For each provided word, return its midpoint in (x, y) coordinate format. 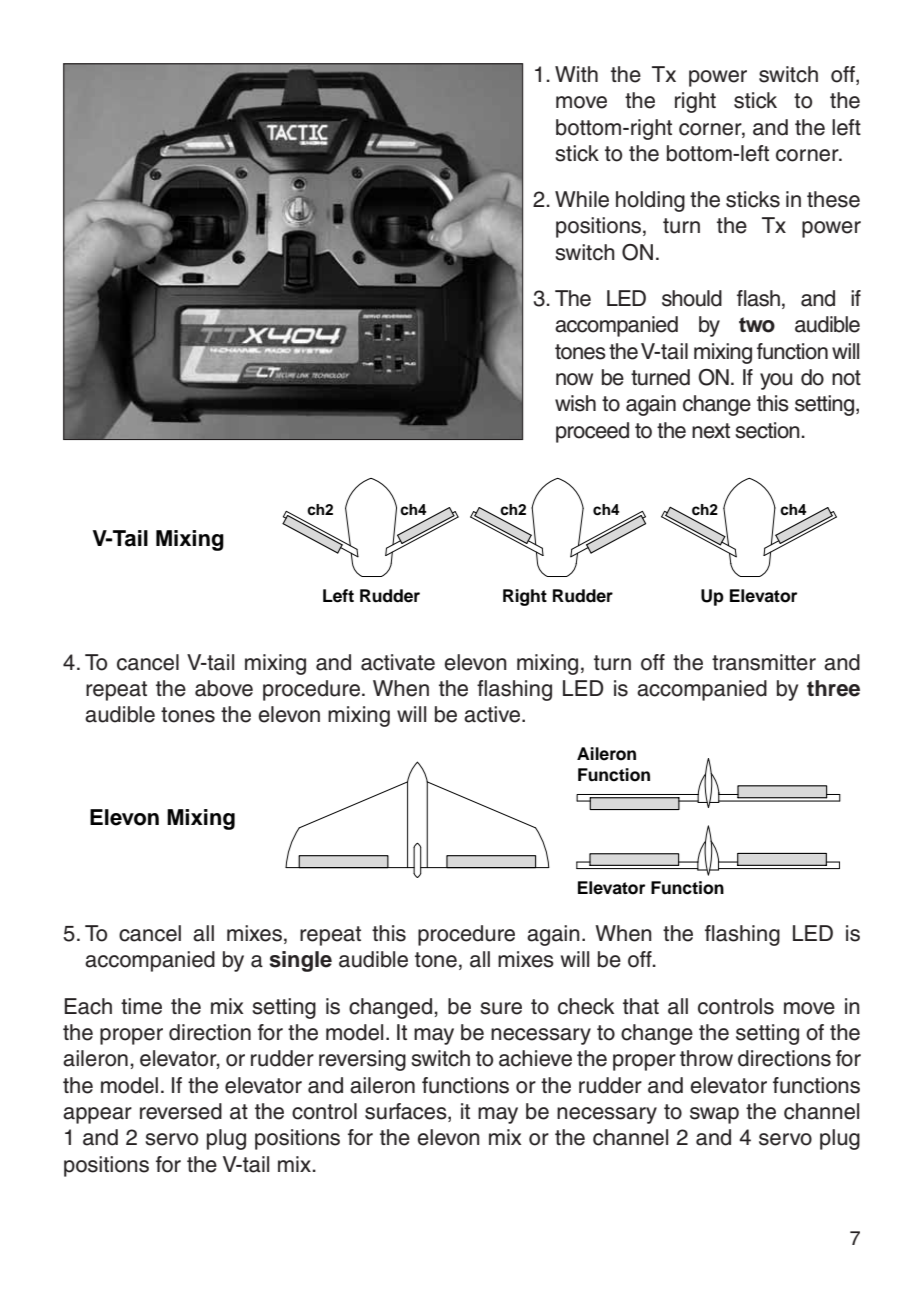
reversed (181, 1111)
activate (398, 662)
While (582, 199)
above (224, 688)
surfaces (407, 1112)
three (833, 688)
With (576, 74)
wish (575, 403)
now (574, 379)
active (493, 714)
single (300, 961)
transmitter (764, 662)
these (833, 199)
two (757, 325)
